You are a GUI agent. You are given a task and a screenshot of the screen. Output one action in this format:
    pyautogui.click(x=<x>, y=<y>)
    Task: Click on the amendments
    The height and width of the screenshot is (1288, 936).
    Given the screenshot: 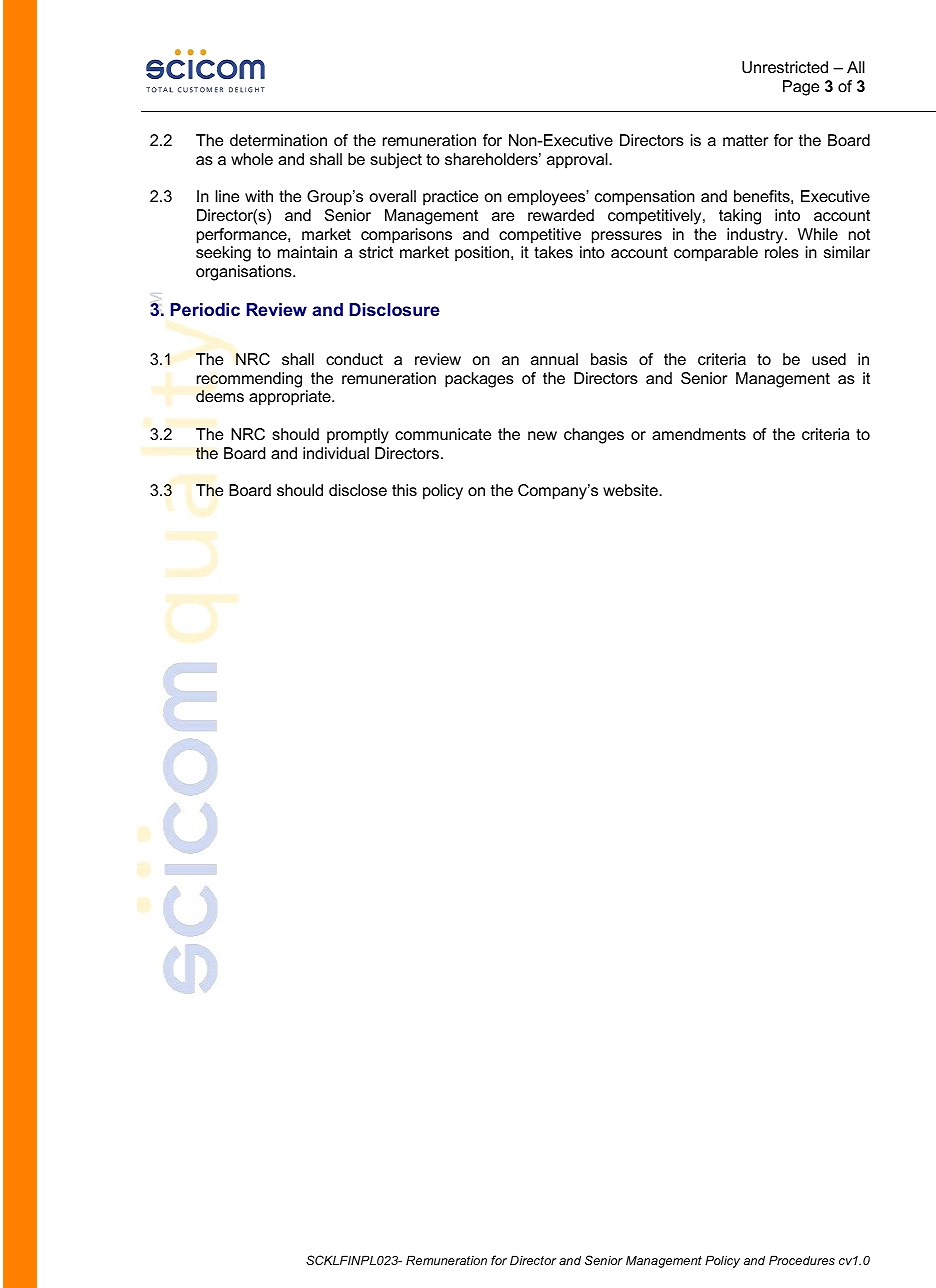 What is the action you would take?
    pyautogui.click(x=699, y=434)
